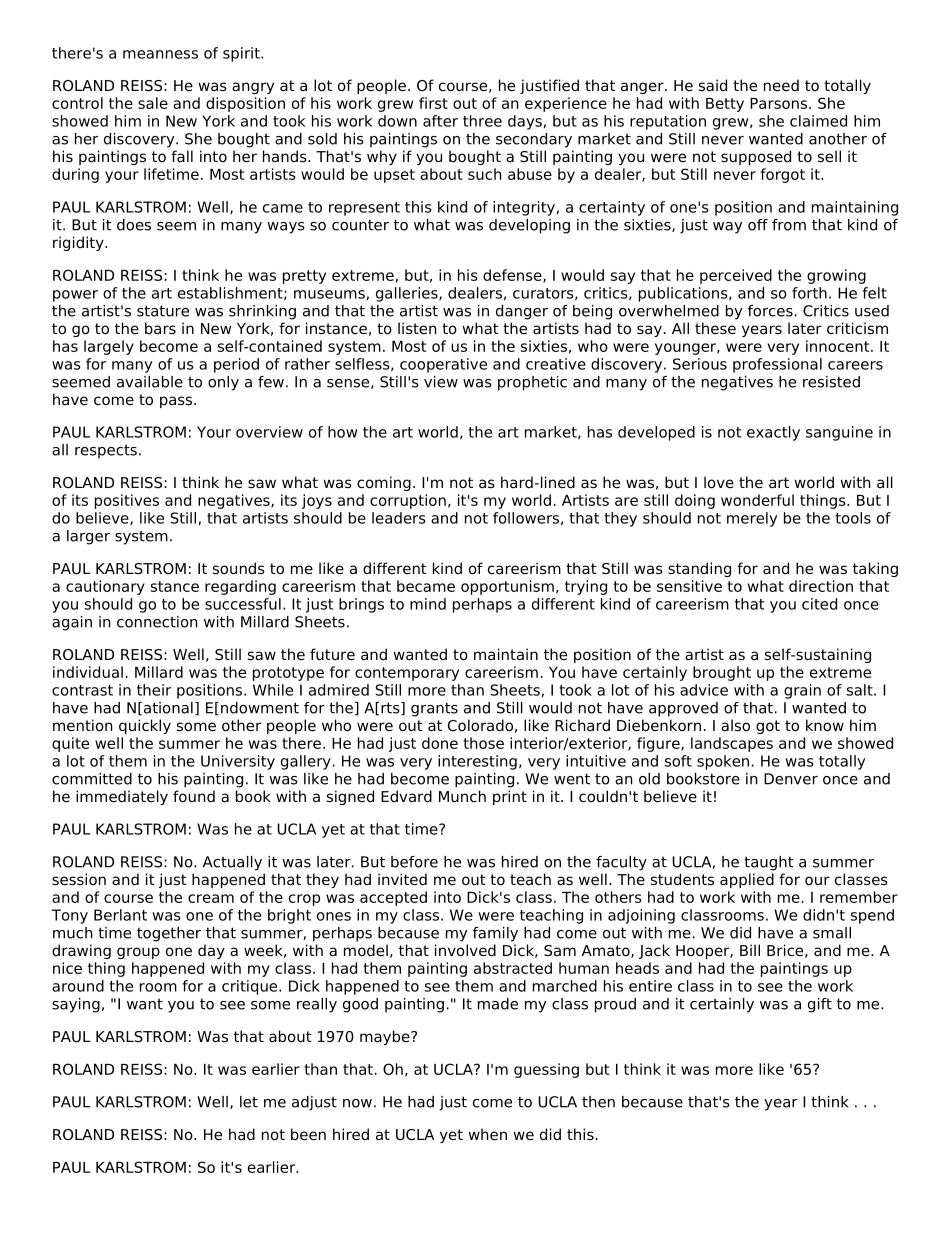  Describe the element at coordinates (232, 863) in the screenshot. I see `Actually` at that location.
